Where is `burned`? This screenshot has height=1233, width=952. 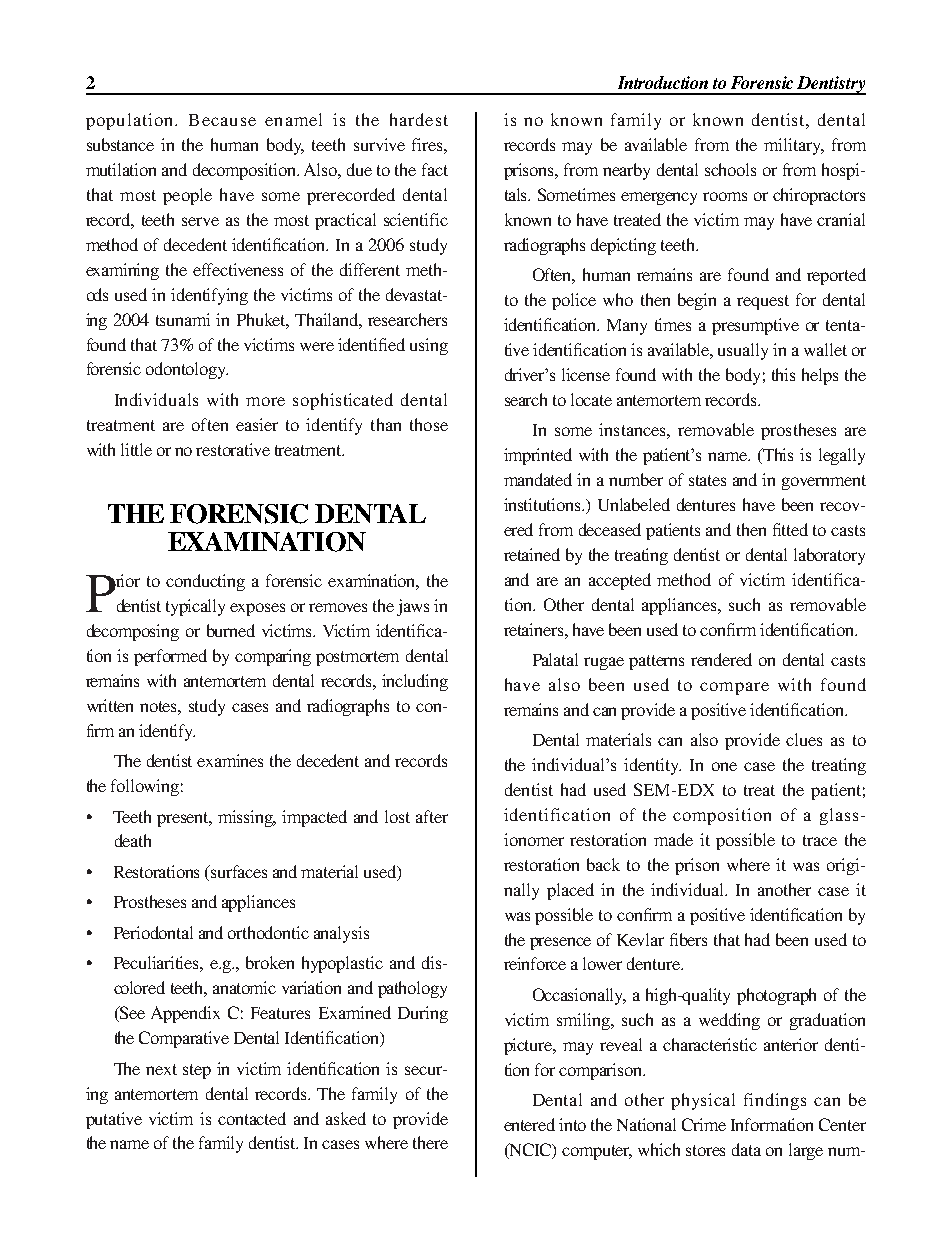 burned is located at coordinates (231, 630).
